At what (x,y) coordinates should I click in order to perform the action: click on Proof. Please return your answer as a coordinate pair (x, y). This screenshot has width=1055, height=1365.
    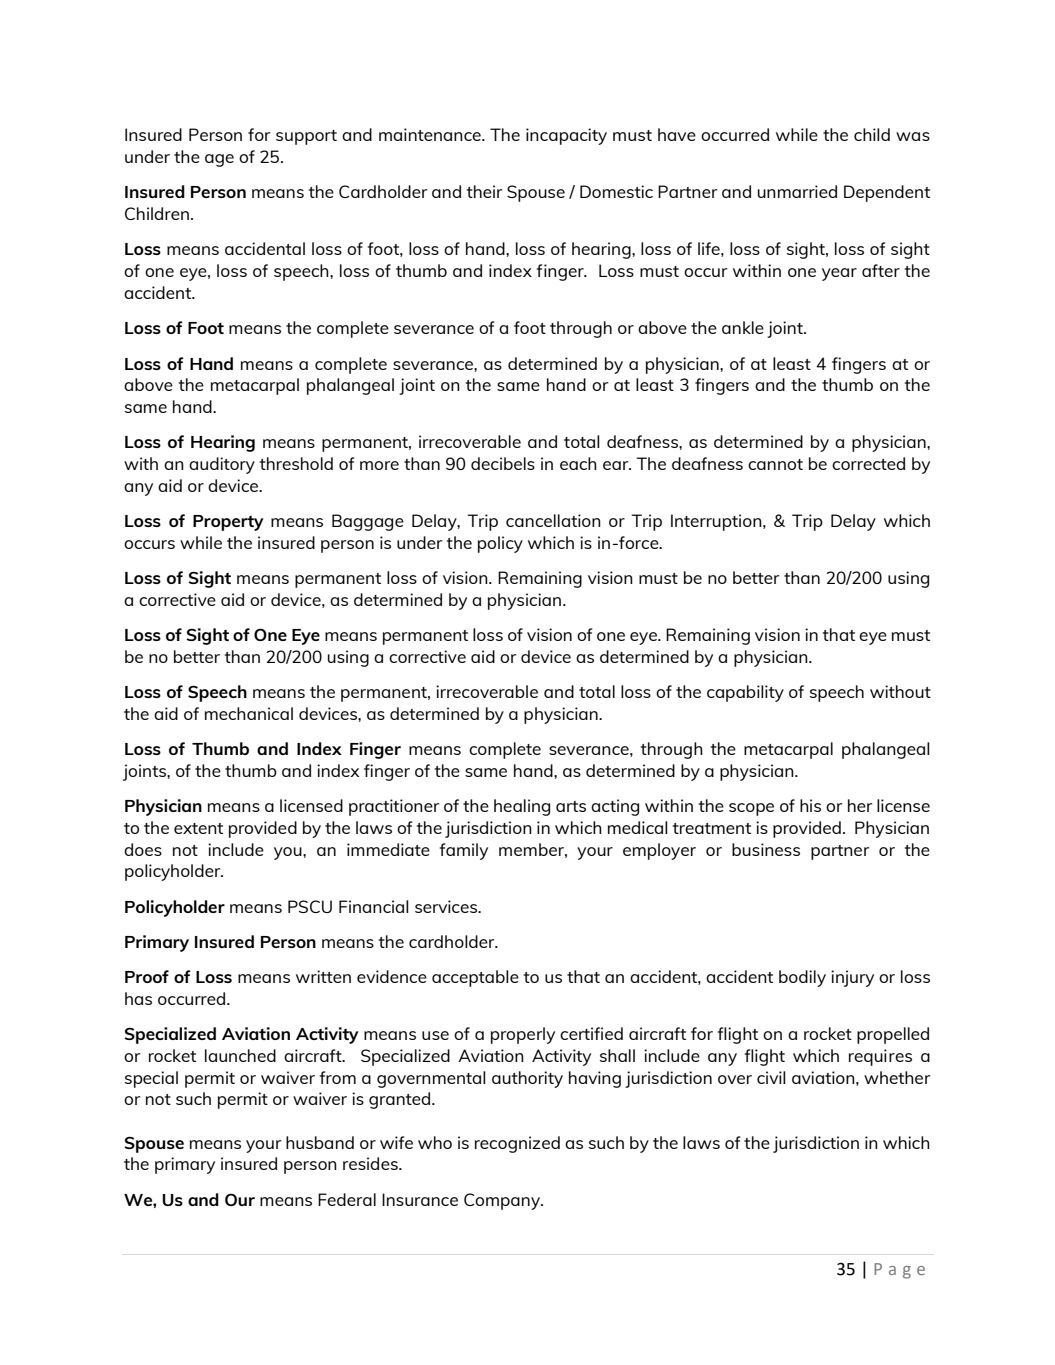
    Looking at the image, I should click on (147, 976).
